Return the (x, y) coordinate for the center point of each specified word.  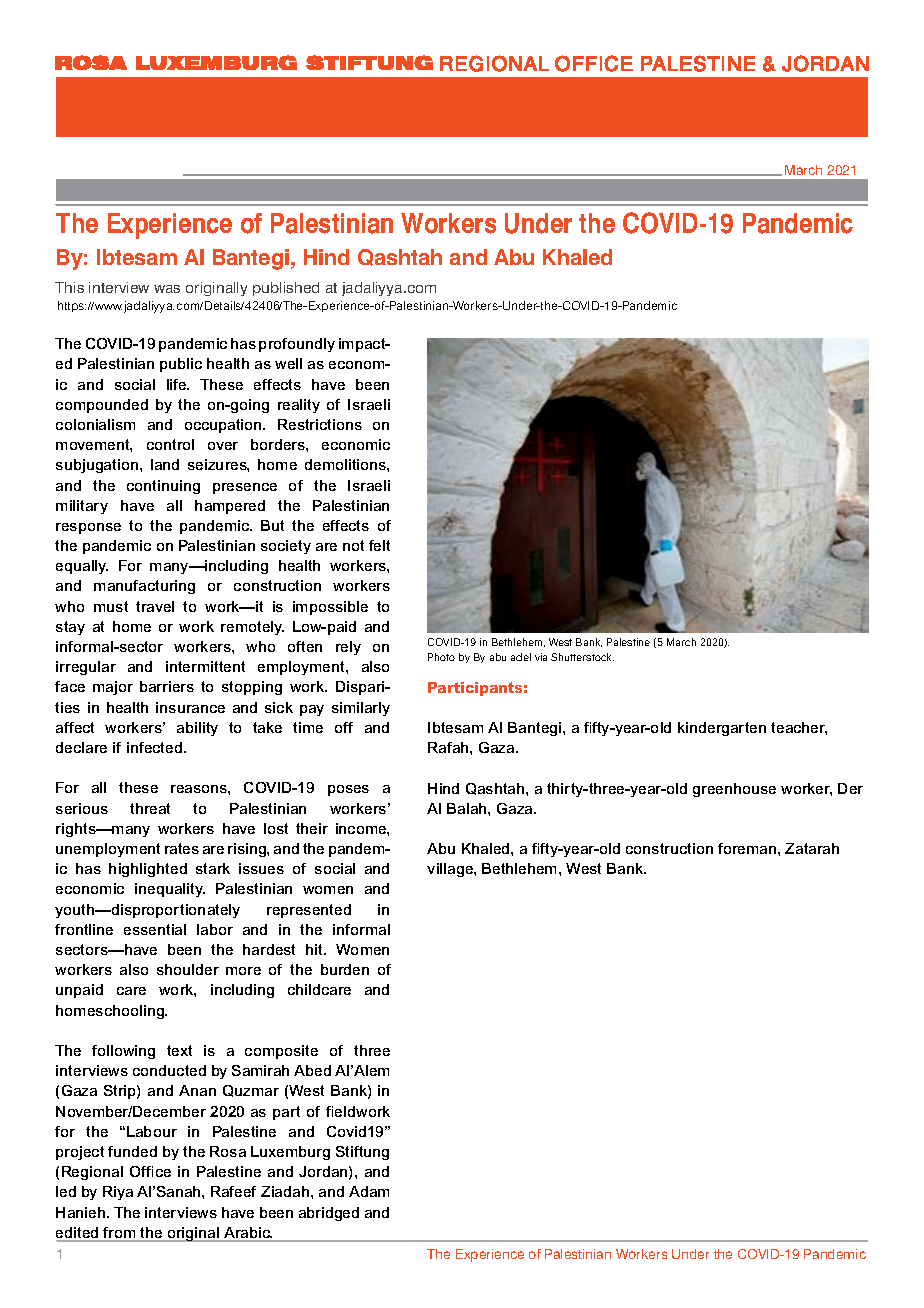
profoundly (297, 345)
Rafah (449, 747)
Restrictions (320, 424)
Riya (118, 1193)
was (167, 289)
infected (156, 747)
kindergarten (722, 729)
